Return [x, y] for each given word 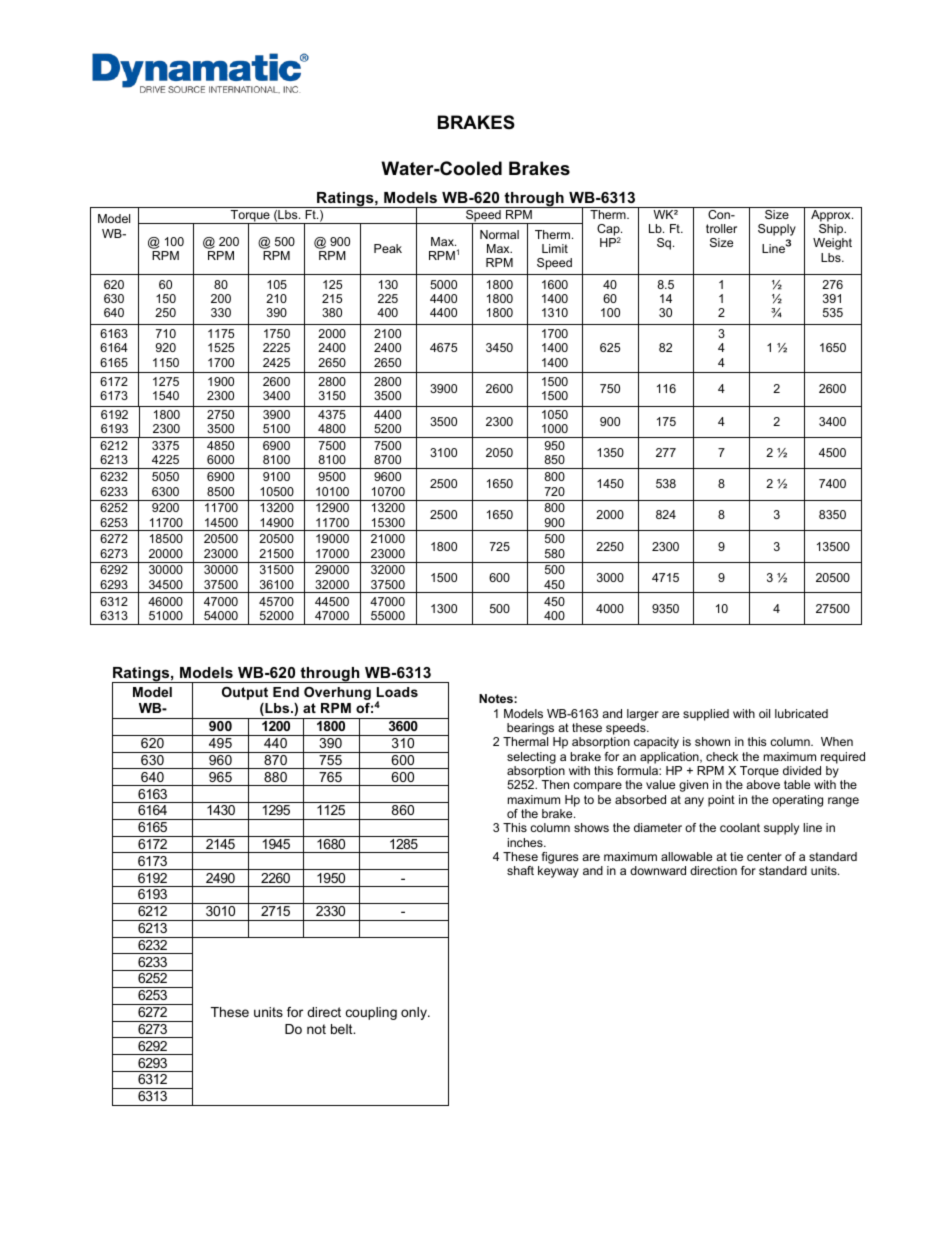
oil [764, 713]
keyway [558, 872]
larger [643, 715]
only [415, 1013]
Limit [555, 248]
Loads [397, 692]
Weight [832, 244]
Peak [388, 248]
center [764, 856]
